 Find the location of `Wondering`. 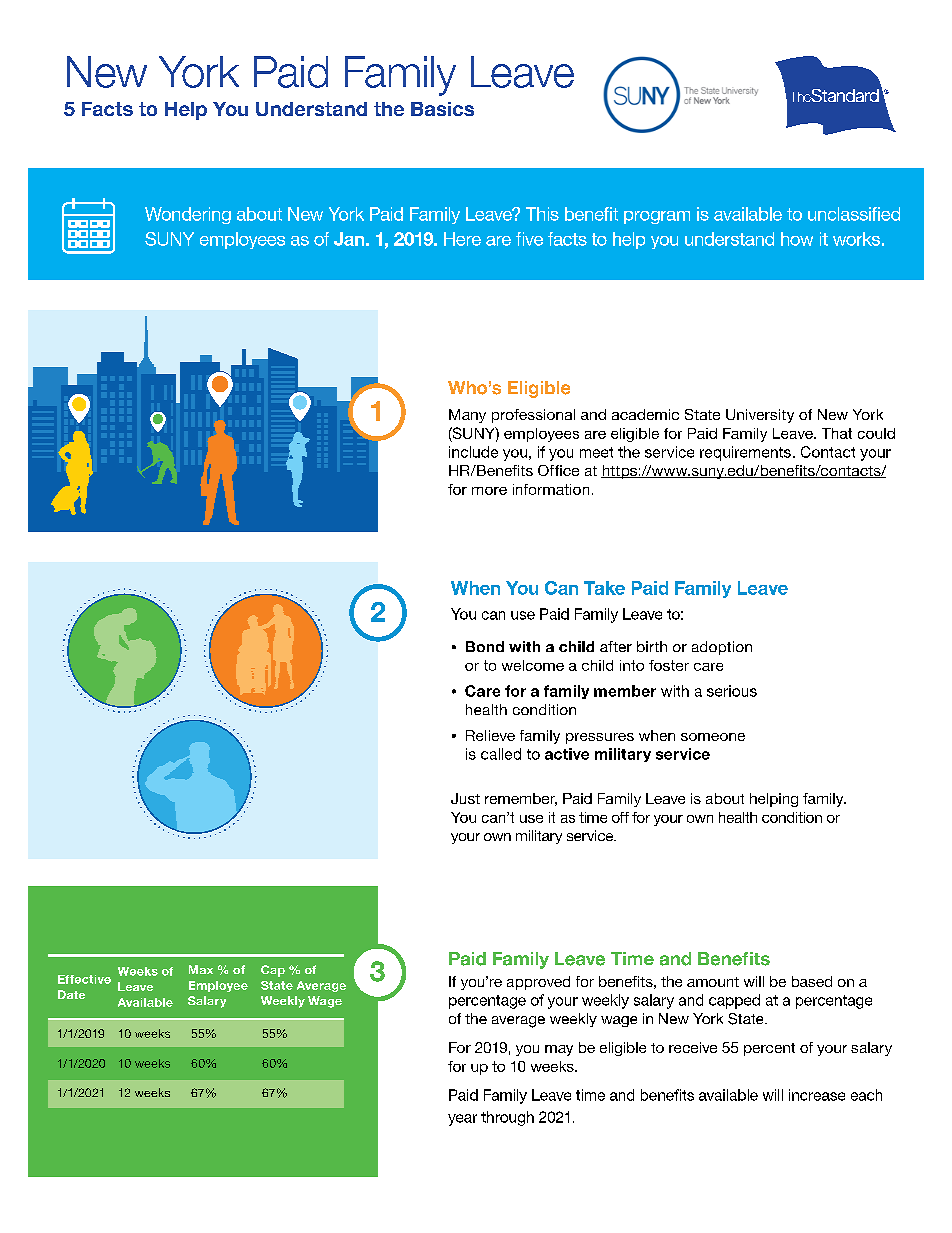

Wondering is located at coordinates (188, 215).
